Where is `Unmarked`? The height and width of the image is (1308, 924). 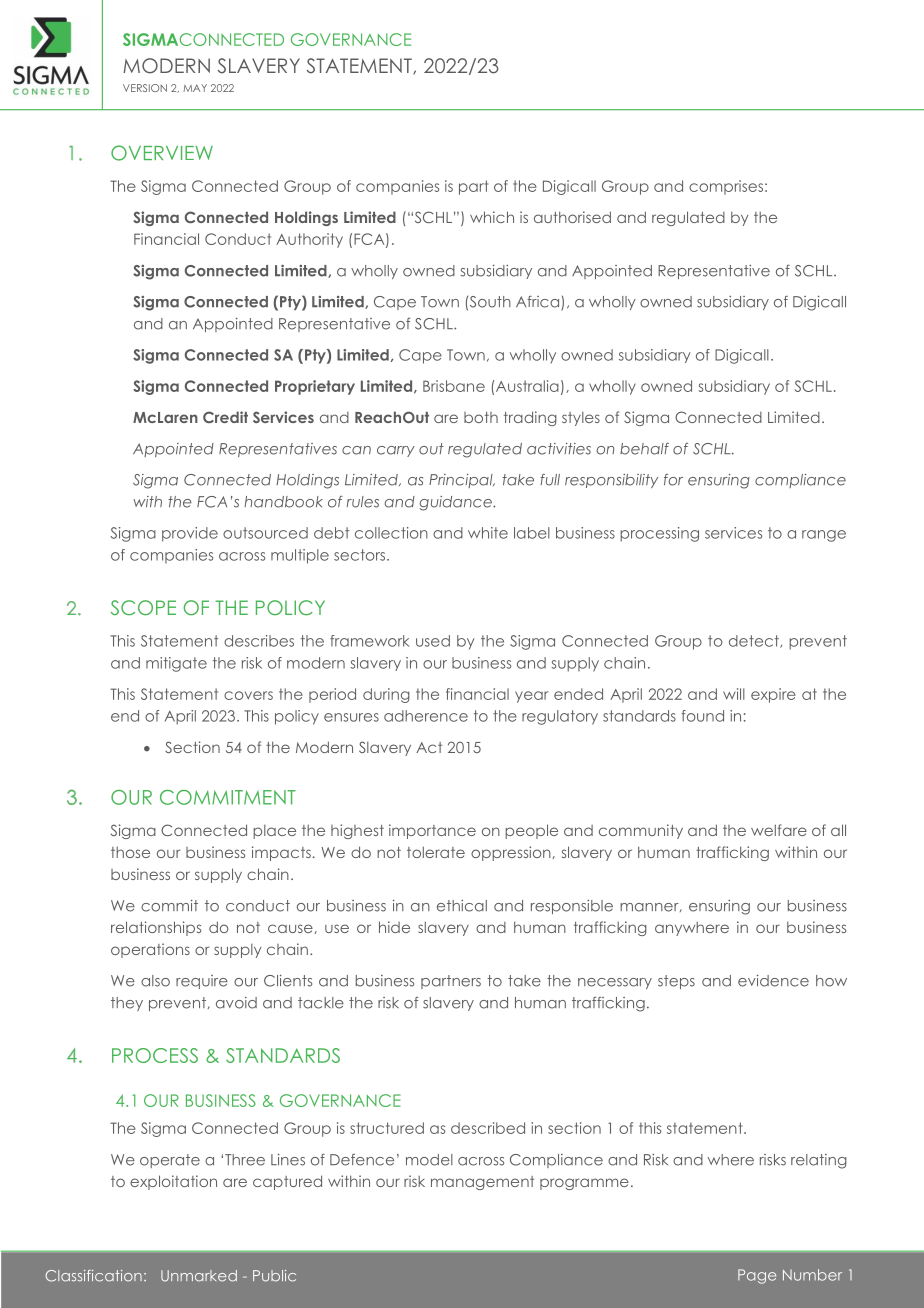
Unmarked is located at coordinates (199, 1276).
